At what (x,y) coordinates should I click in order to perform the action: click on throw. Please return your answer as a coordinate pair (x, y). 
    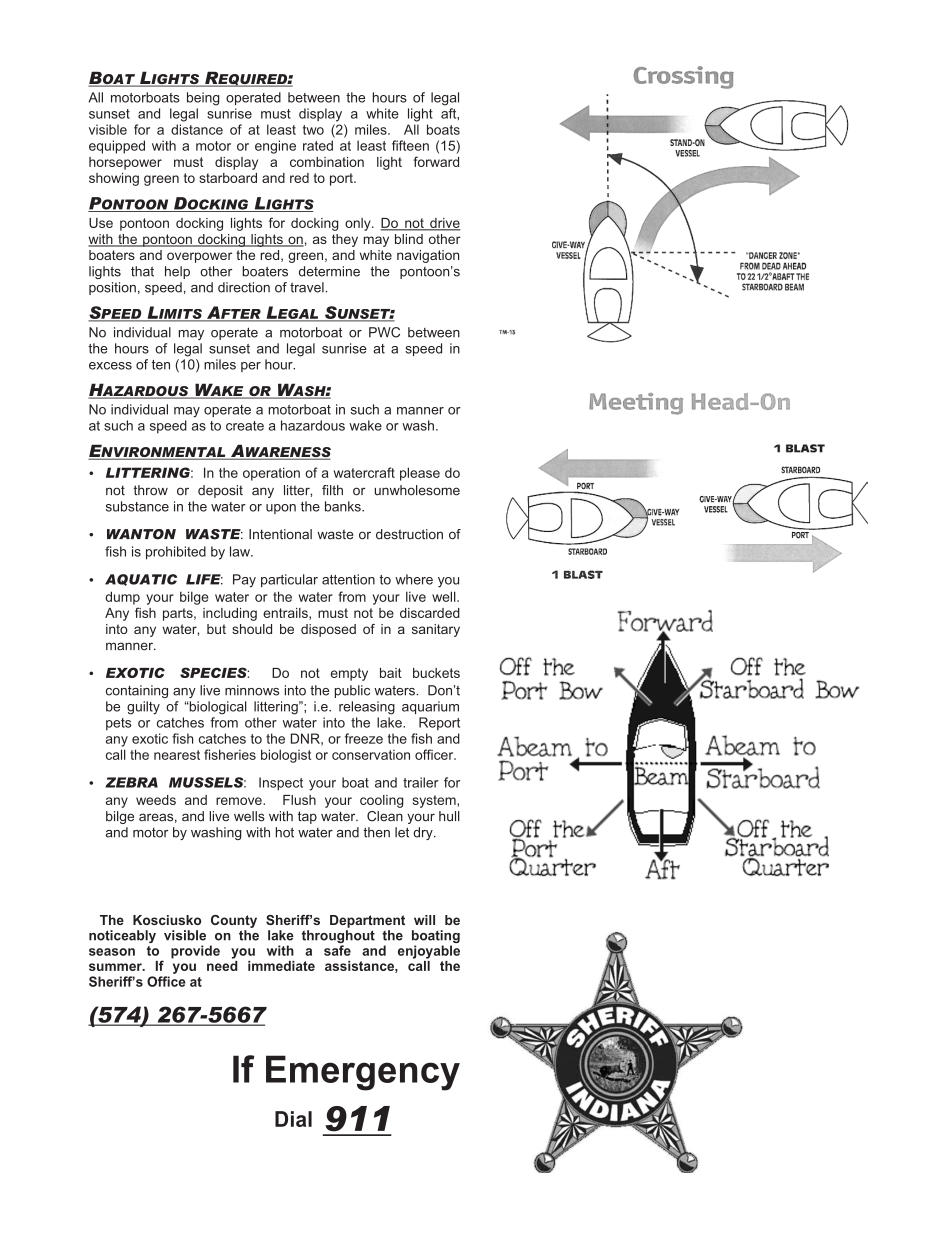
    Looking at the image, I should click on (150, 490).
